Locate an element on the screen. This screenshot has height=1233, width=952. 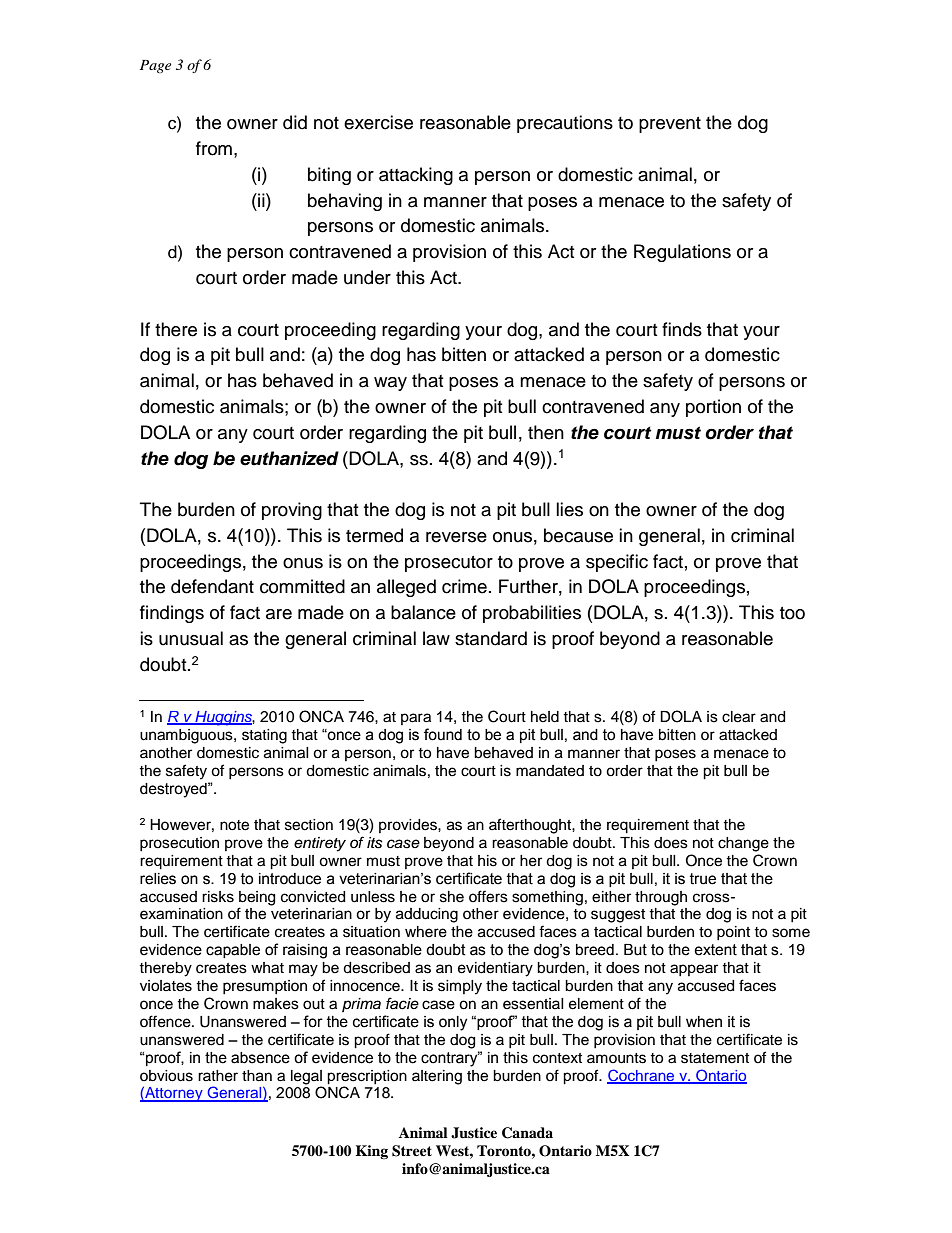
precautions is located at coordinates (565, 124).
